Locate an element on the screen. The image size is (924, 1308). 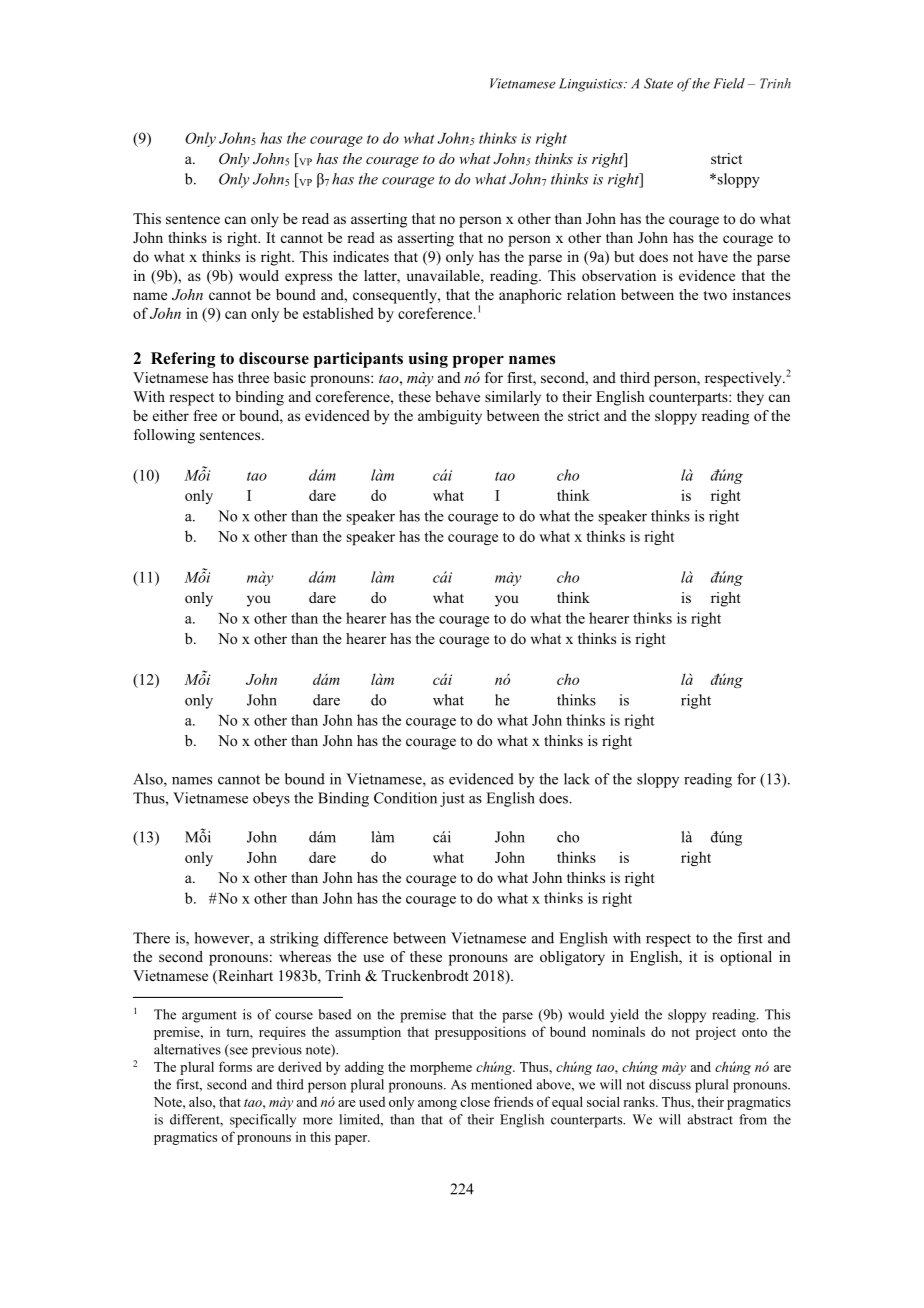
just is located at coordinates (452, 799).
